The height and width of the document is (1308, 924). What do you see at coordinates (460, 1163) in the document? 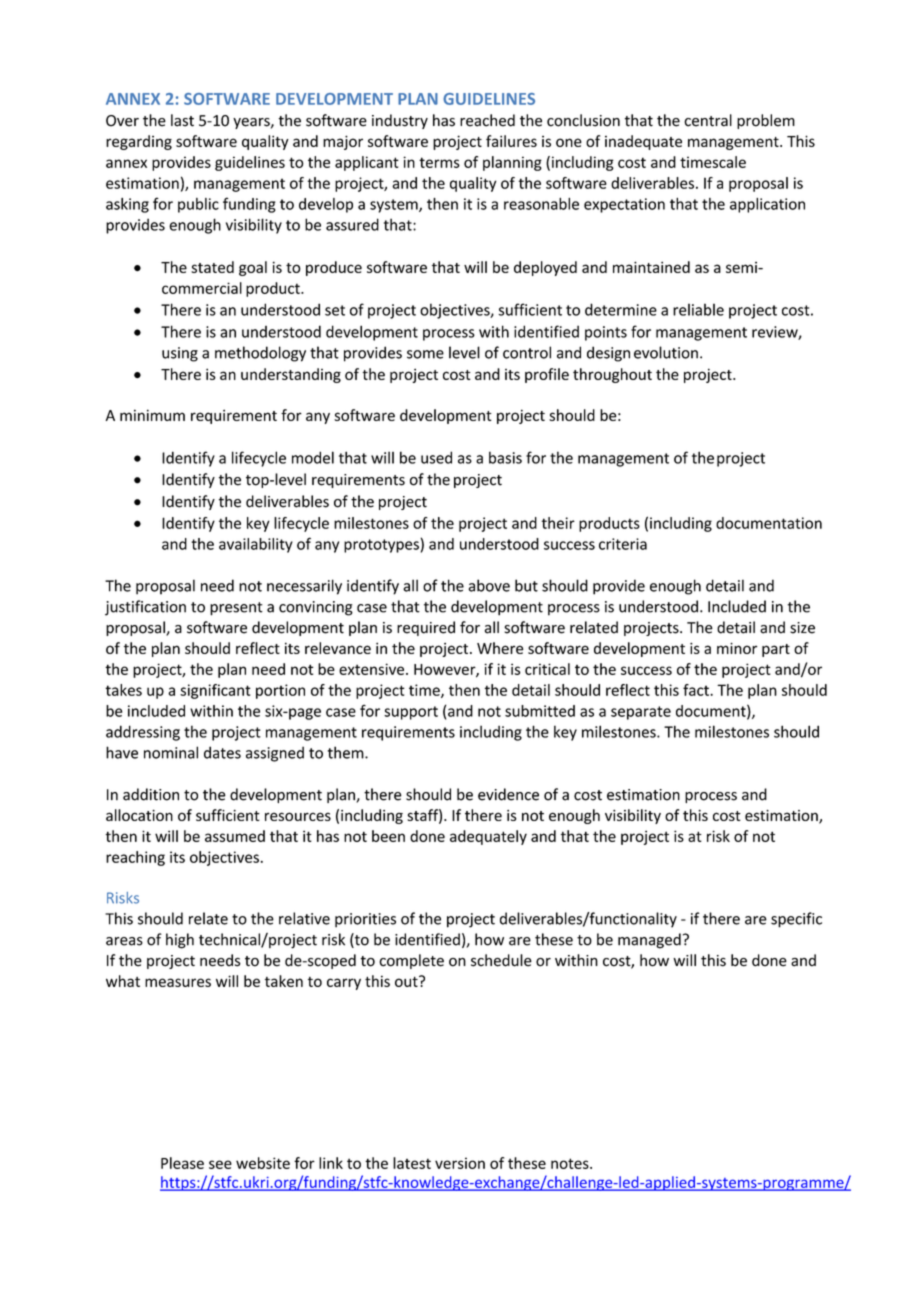
I see `version` at bounding box center [460, 1163].
